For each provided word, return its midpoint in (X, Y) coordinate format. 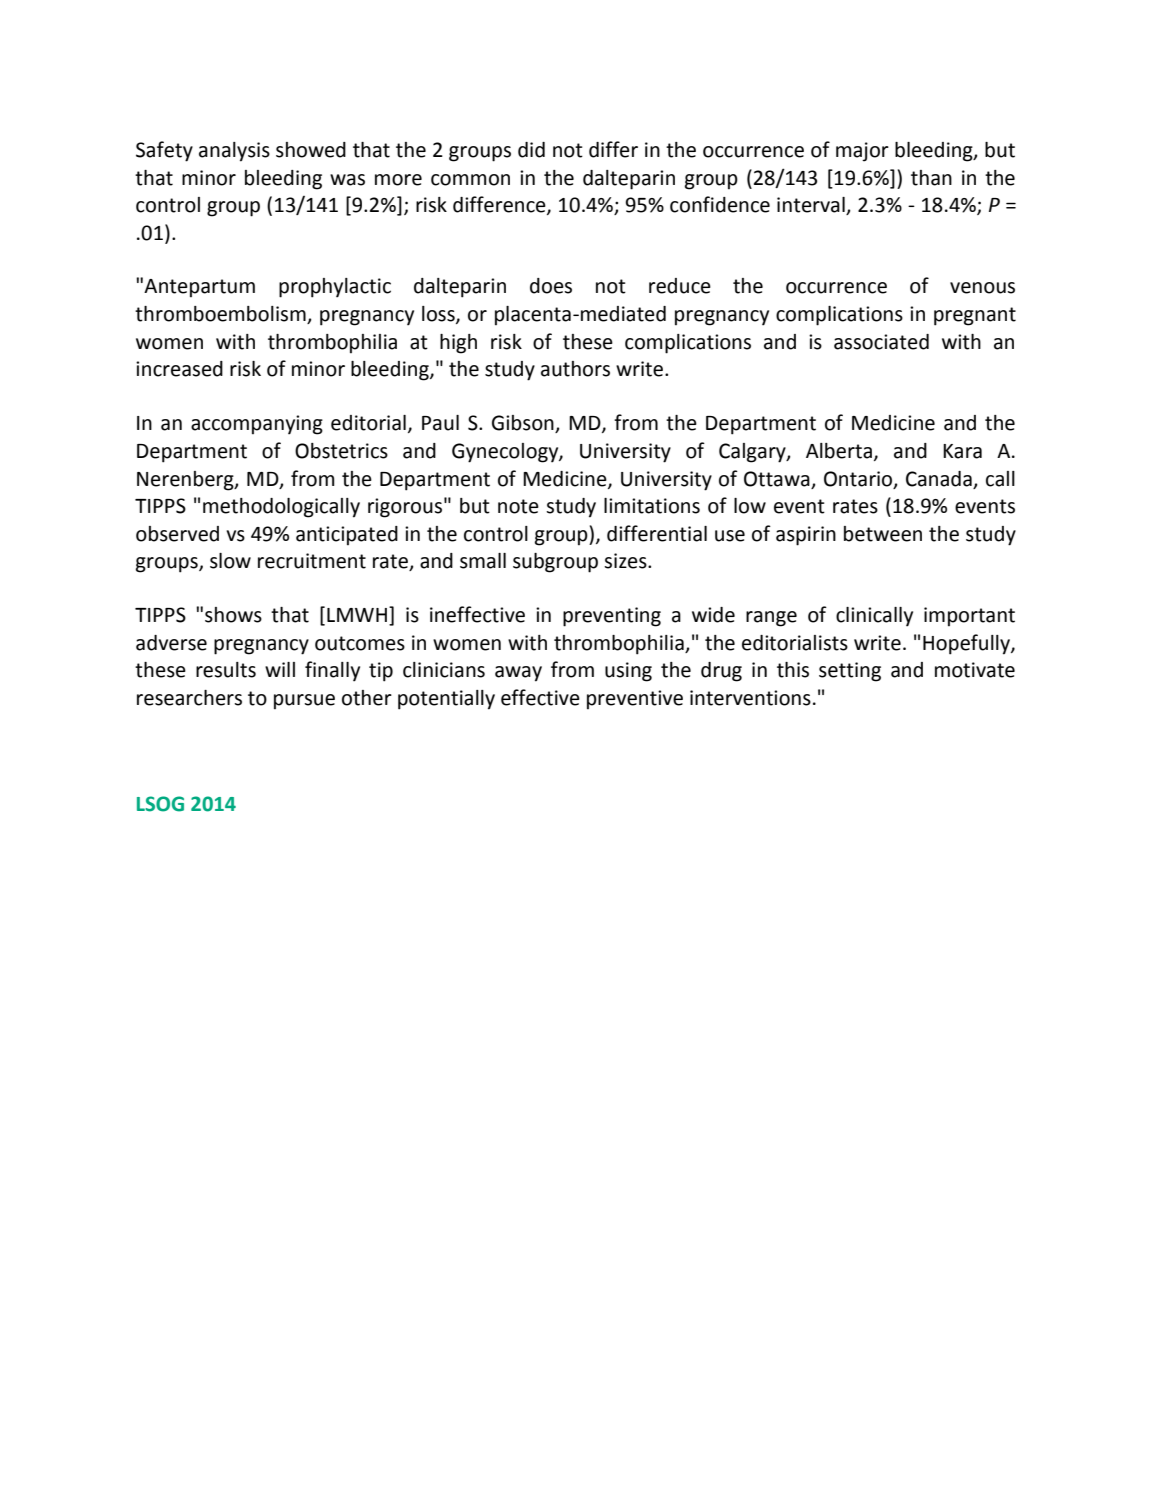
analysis (234, 152)
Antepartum (199, 288)
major (862, 152)
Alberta (839, 451)
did (531, 150)
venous (982, 288)
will (280, 669)
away (518, 674)
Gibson (524, 424)
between (883, 534)
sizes (626, 561)
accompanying (257, 425)
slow (230, 561)
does (551, 286)
